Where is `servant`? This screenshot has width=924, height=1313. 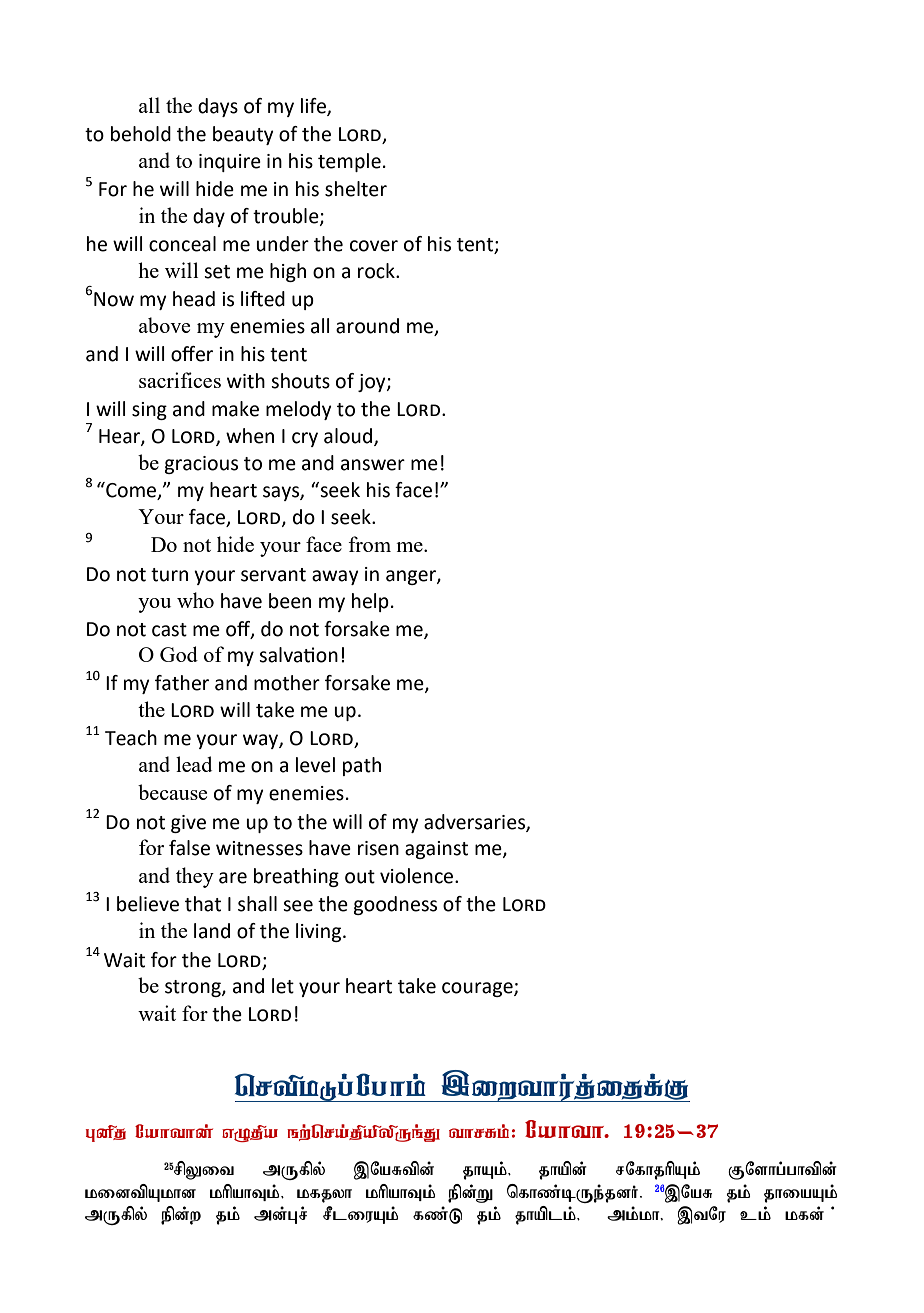 servant is located at coordinates (273, 575).
